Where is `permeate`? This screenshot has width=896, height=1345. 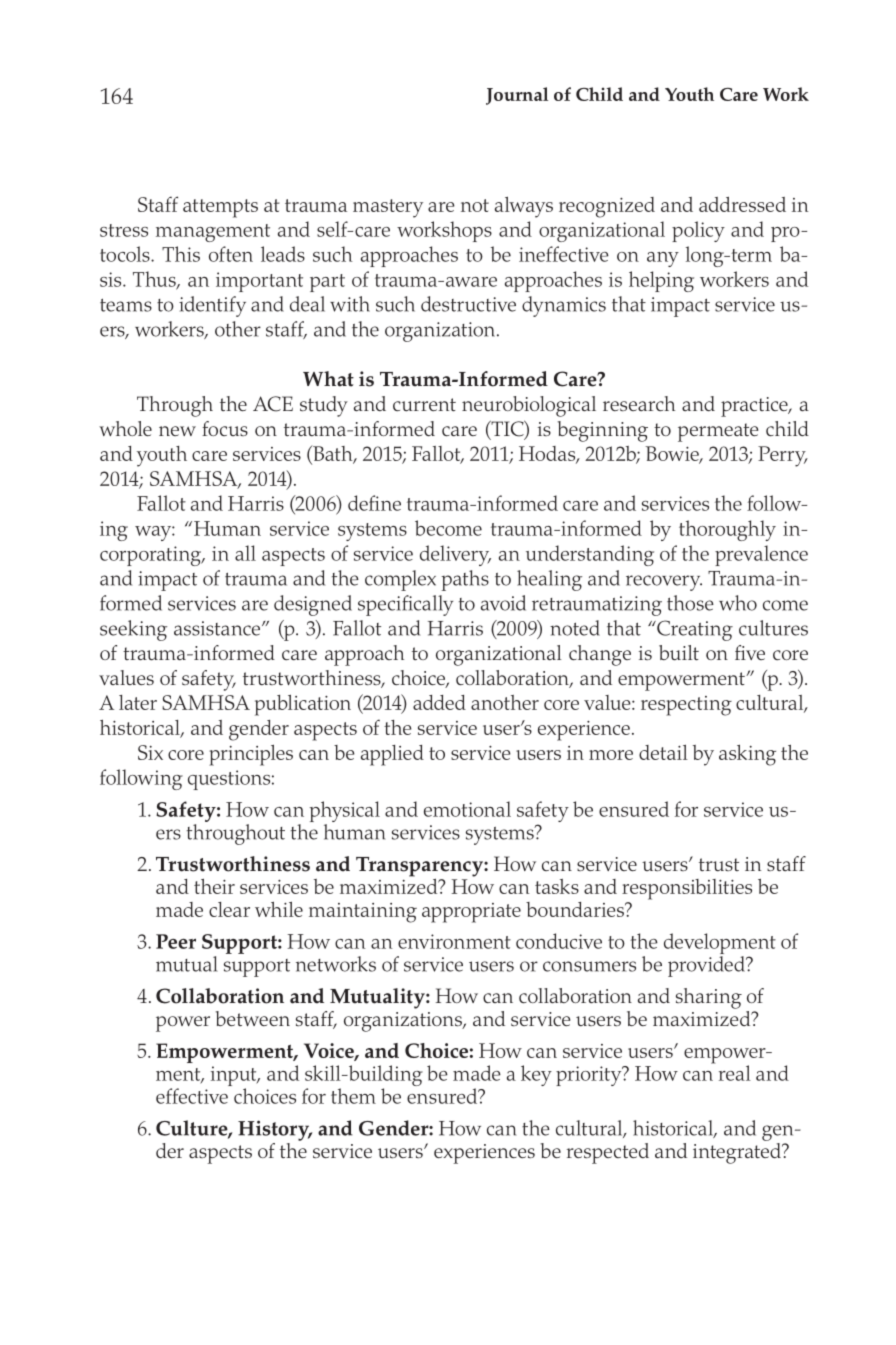
permeate is located at coordinates (718, 432).
